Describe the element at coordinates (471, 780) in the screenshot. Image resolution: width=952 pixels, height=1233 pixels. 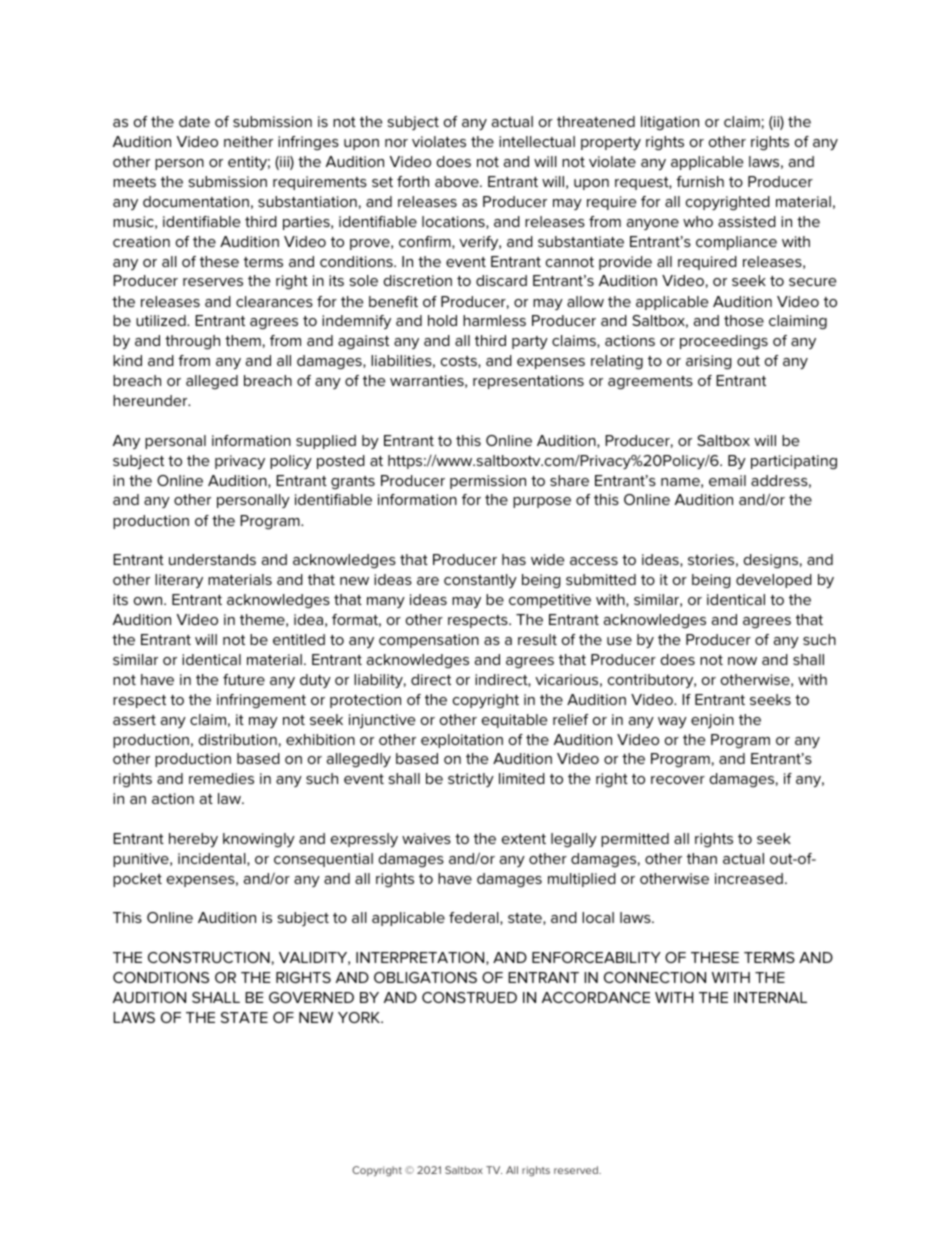
I see `strictly` at that location.
